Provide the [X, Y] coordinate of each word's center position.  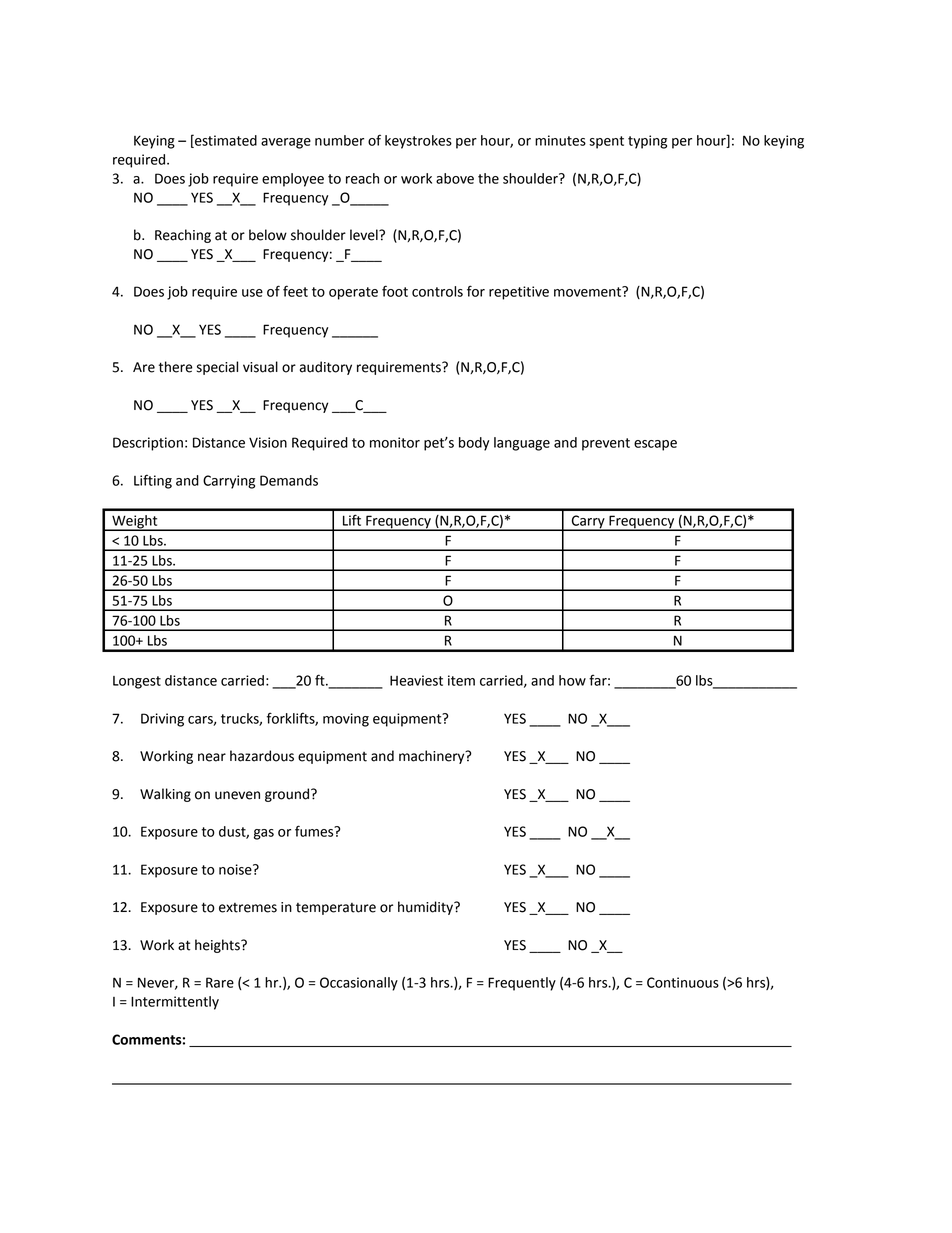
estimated [225, 141]
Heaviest [416, 680]
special [217, 368]
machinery [433, 757]
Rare [220, 982]
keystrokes [418, 142]
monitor [395, 442]
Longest [137, 682]
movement [589, 291]
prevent [606, 444]
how [572, 680]
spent [606, 142]
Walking [165, 795]
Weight [135, 523]
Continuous [683, 982]
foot [395, 291]
